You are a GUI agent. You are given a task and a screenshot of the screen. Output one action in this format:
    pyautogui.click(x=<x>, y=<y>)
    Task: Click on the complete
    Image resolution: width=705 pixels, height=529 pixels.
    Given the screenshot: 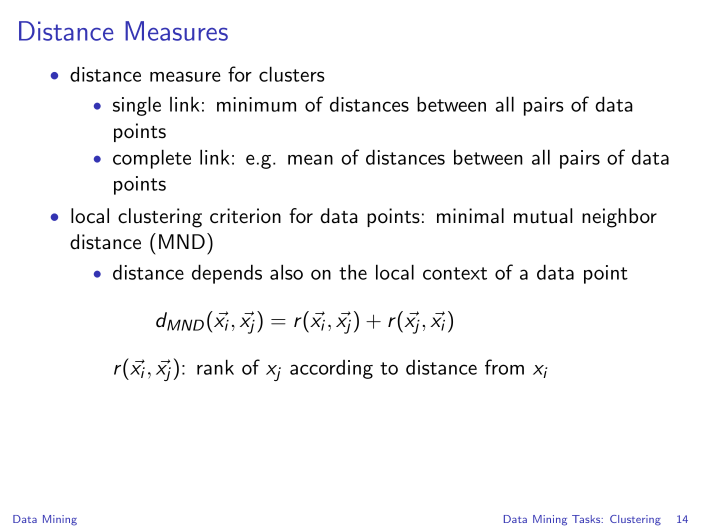 What is the action you would take?
    pyautogui.click(x=152, y=159)
